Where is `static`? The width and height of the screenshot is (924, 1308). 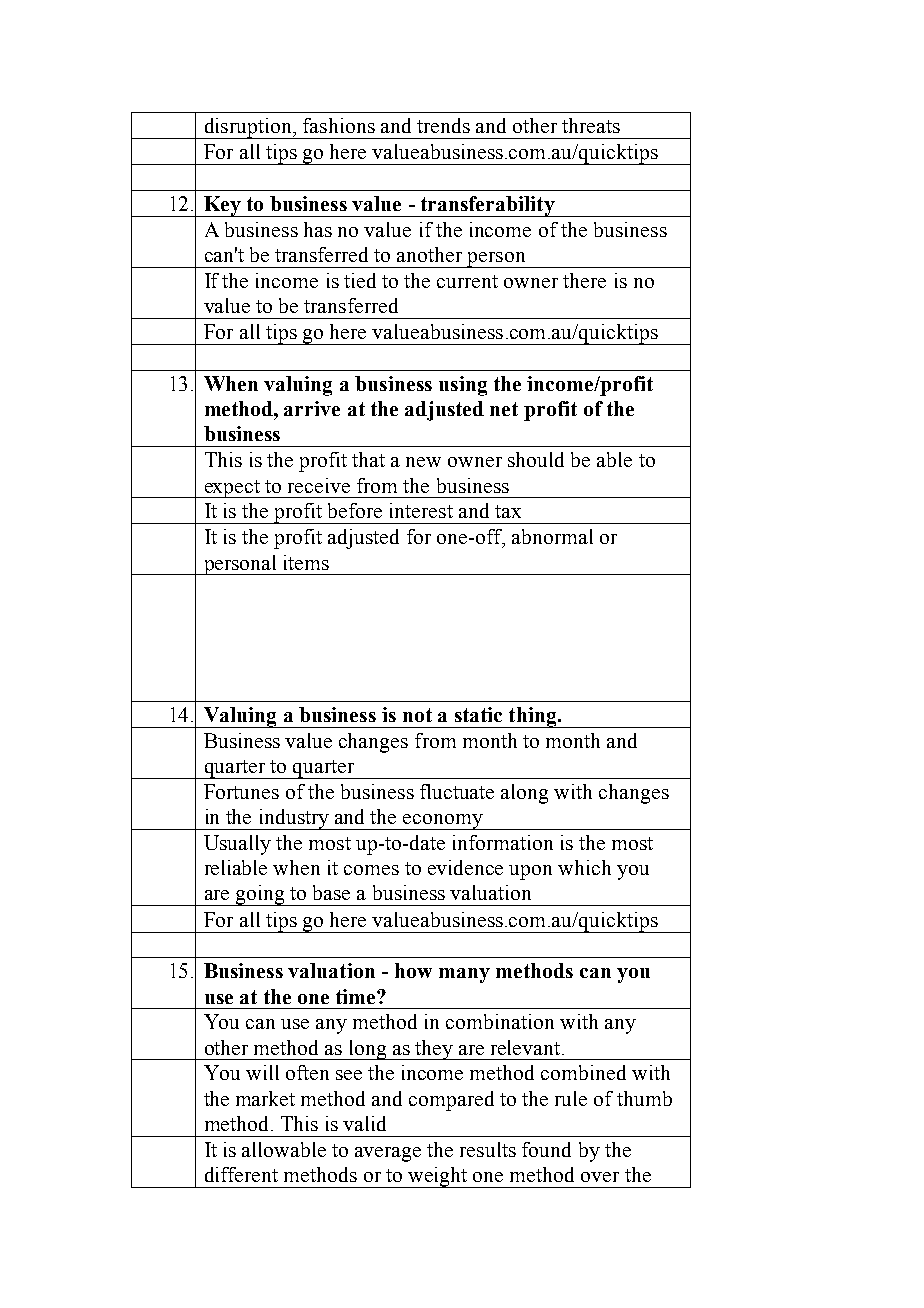 static is located at coordinates (478, 714).
